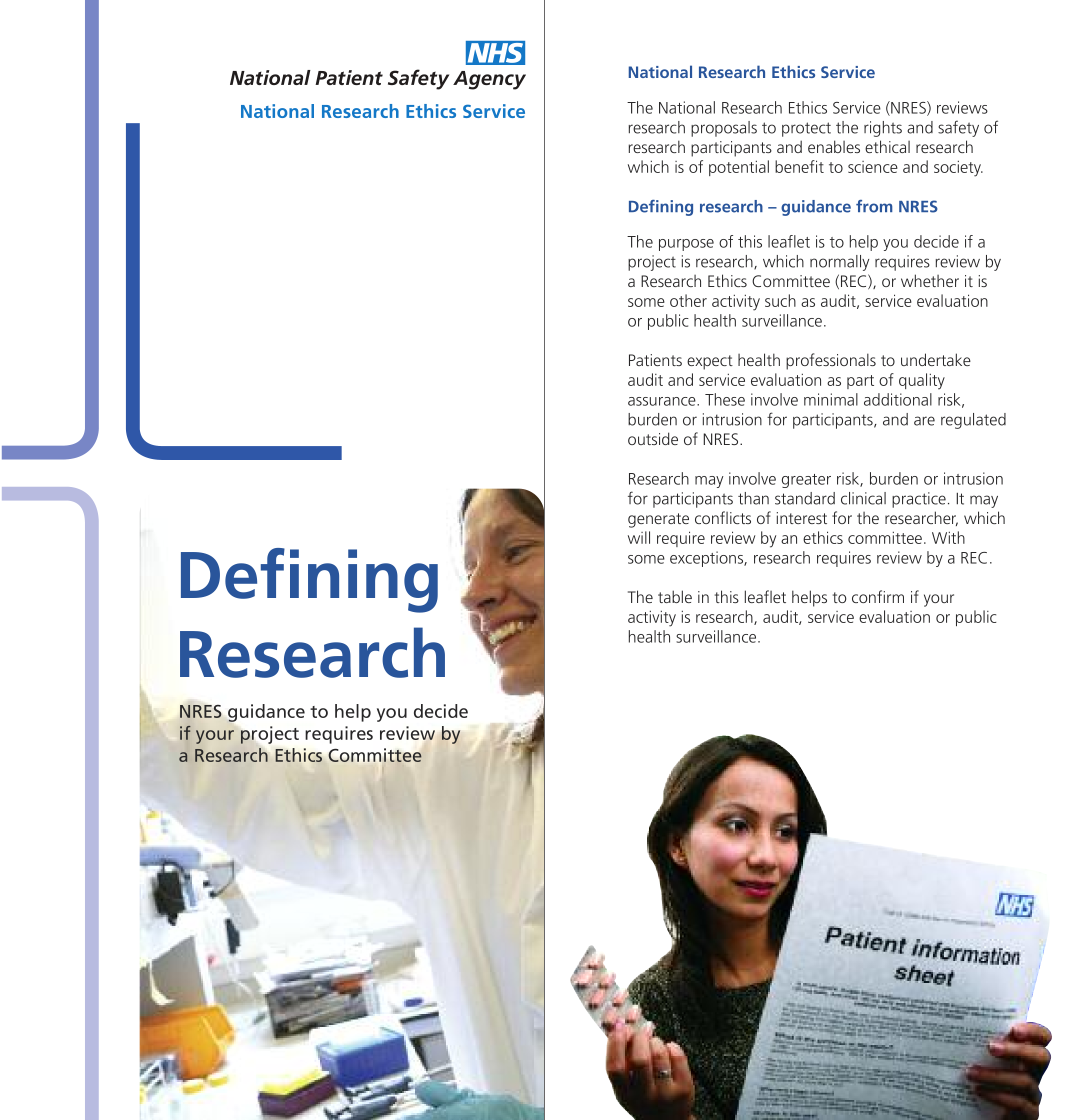 The height and width of the image is (1120, 1089). Describe the element at coordinates (839, 263) in the image. I see `normally` at that location.
